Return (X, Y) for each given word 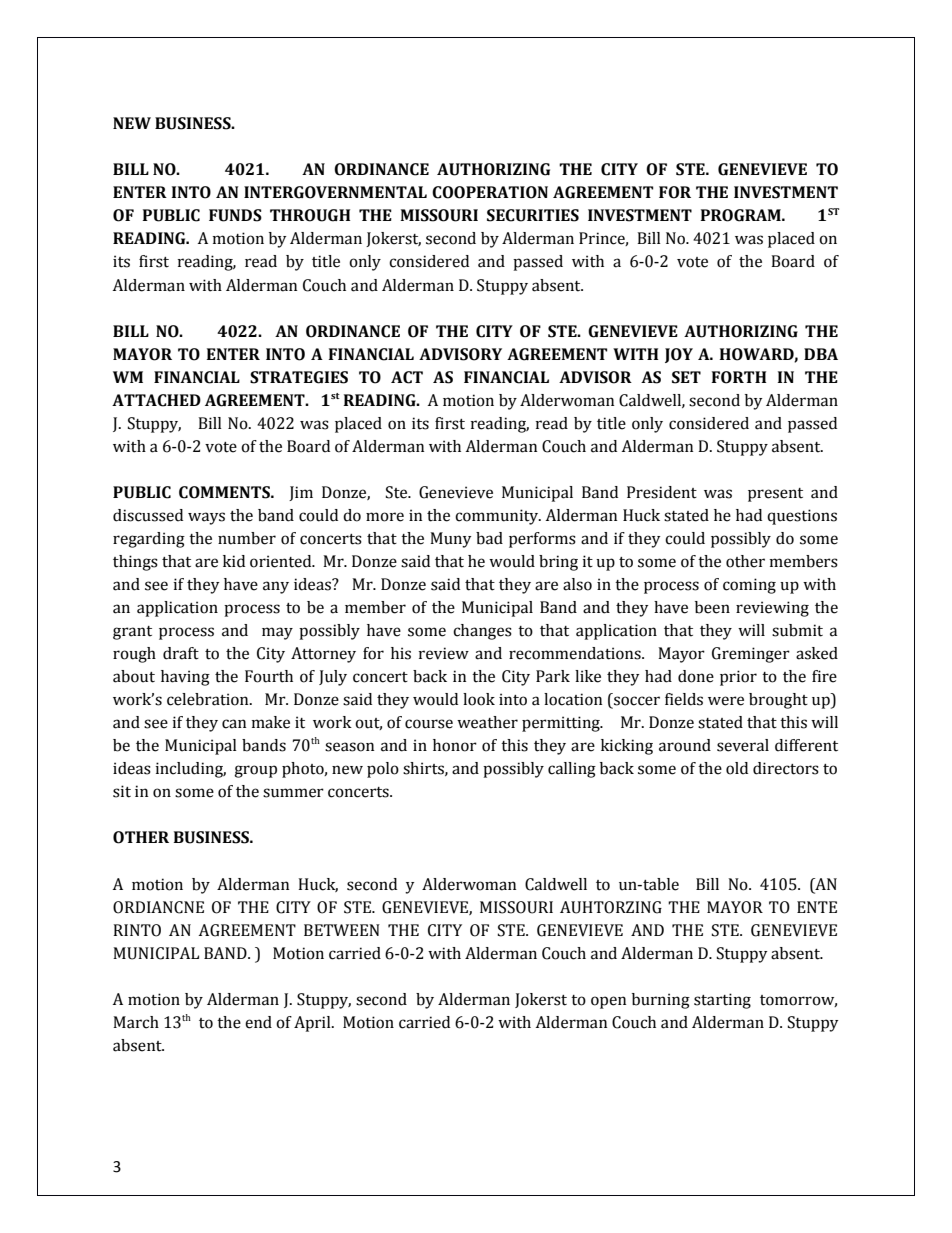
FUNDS (235, 215)
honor (455, 745)
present (775, 495)
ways (206, 518)
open (608, 1002)
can (234, 724)
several (743, 745)
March (136, 1022)
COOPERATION (490, 192)
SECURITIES (533, 215)
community (498, 517)
